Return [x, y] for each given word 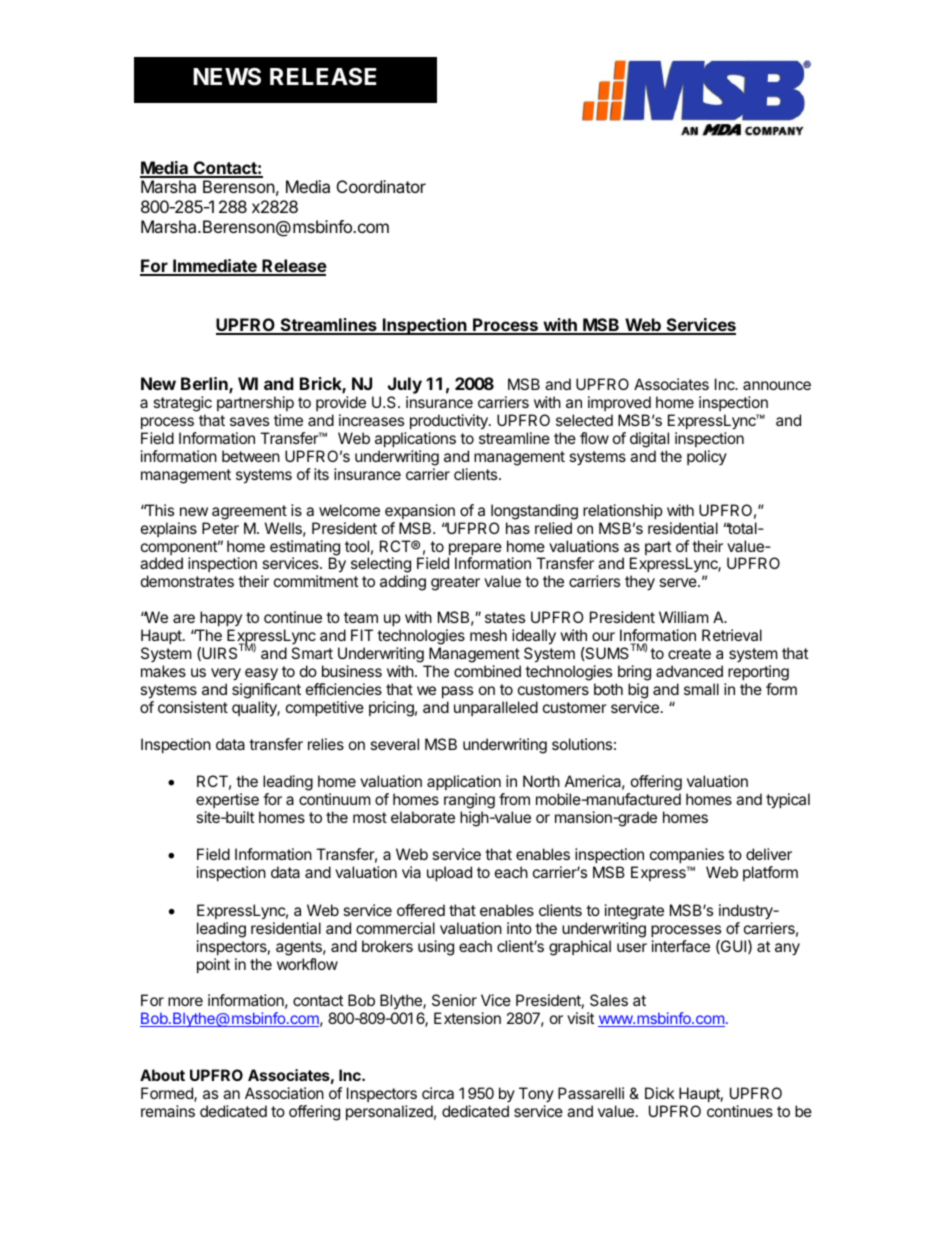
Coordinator [381, 186]
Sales [609, 1000]
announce [777, 385]
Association [284, 1093]
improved [619, 405]
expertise [227, 800]
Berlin [205, 385]
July [405, 387]
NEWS [227, 77]
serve [679, 582]
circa [438, 1093]
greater [455, 583]
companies [687, 855]
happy [221, 618]
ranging [469, 801]
